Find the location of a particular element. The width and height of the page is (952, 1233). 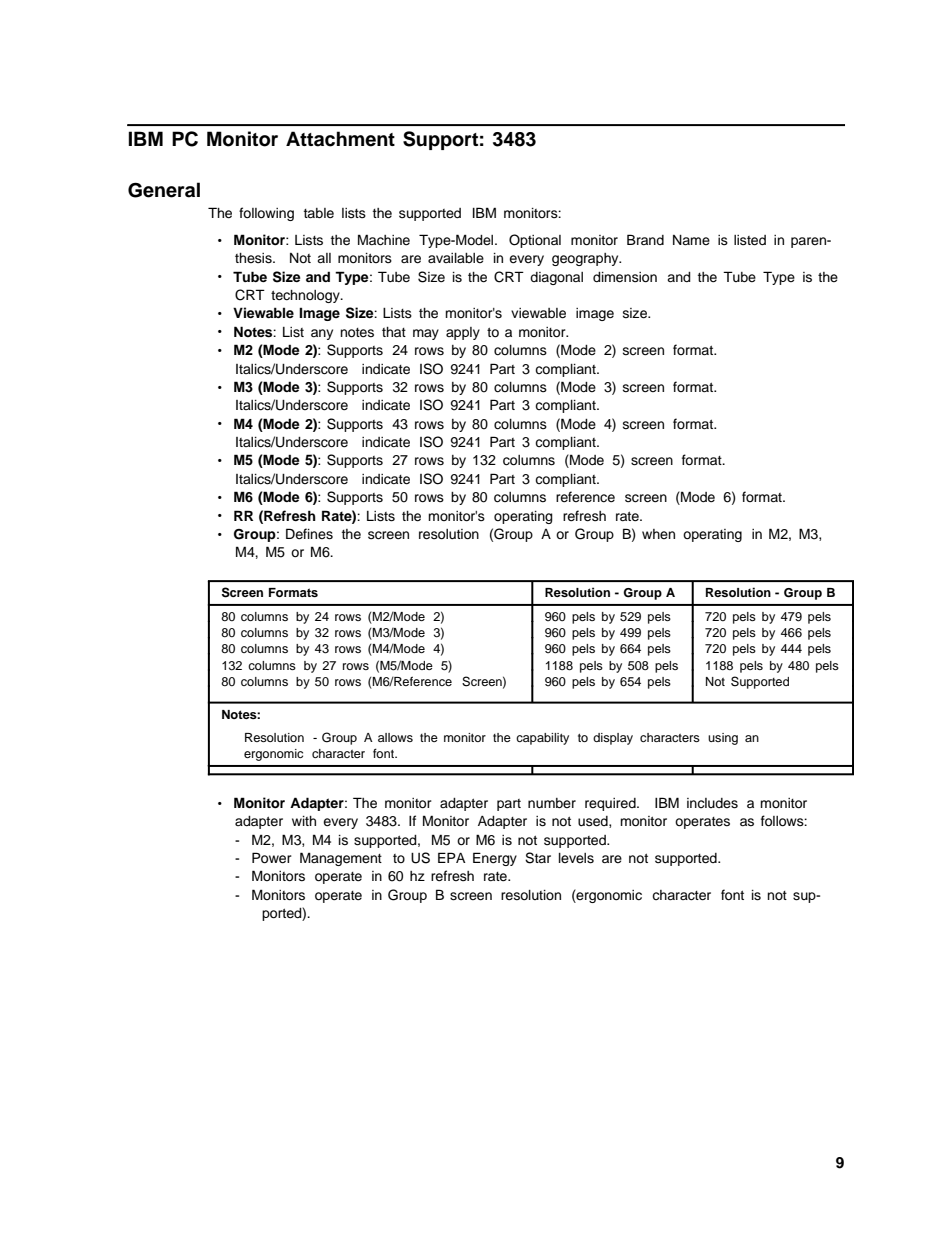

Attachment is located at coordinates (340, 139).
